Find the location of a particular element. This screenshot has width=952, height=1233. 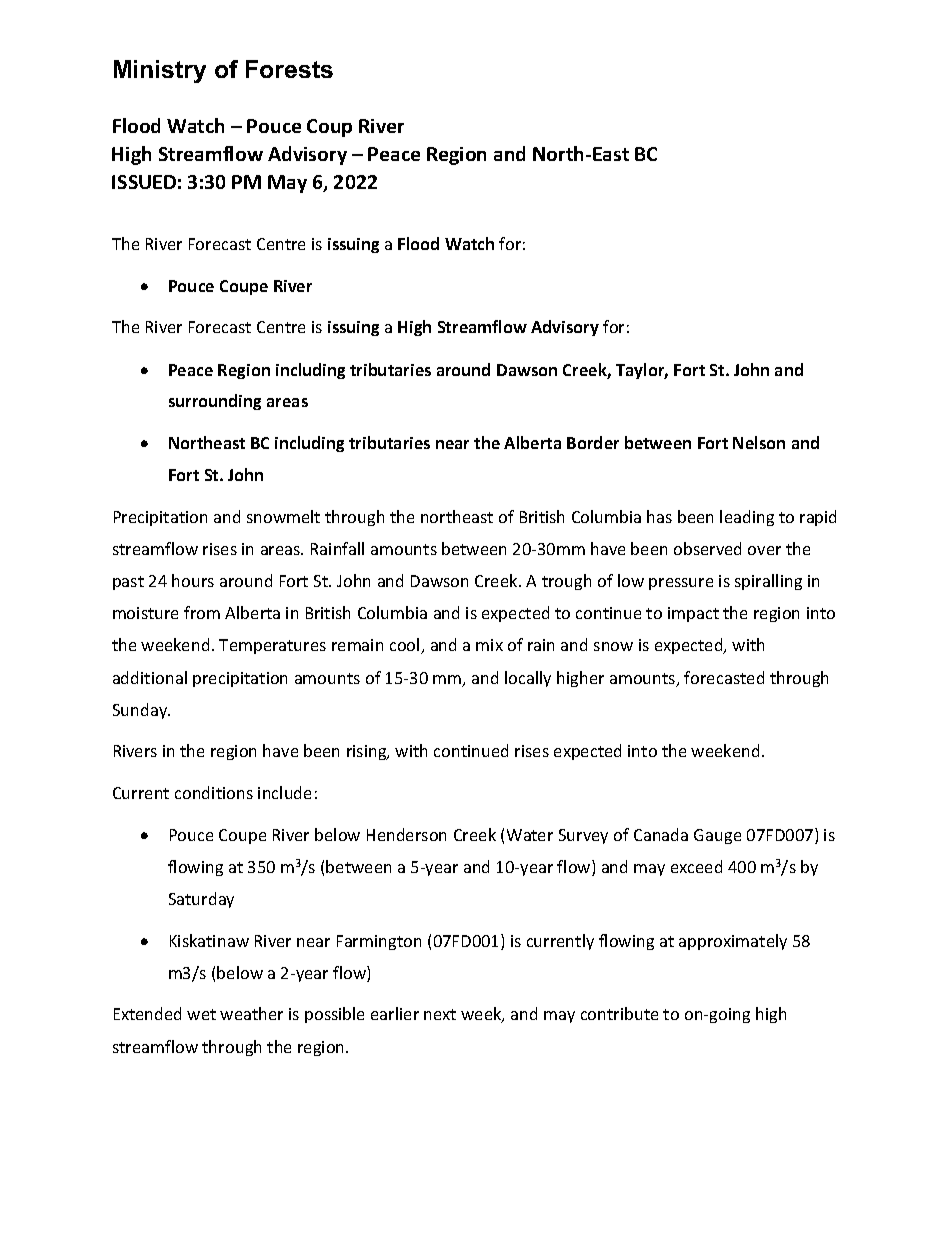

Ministry is located at coordinates (160, 71).
